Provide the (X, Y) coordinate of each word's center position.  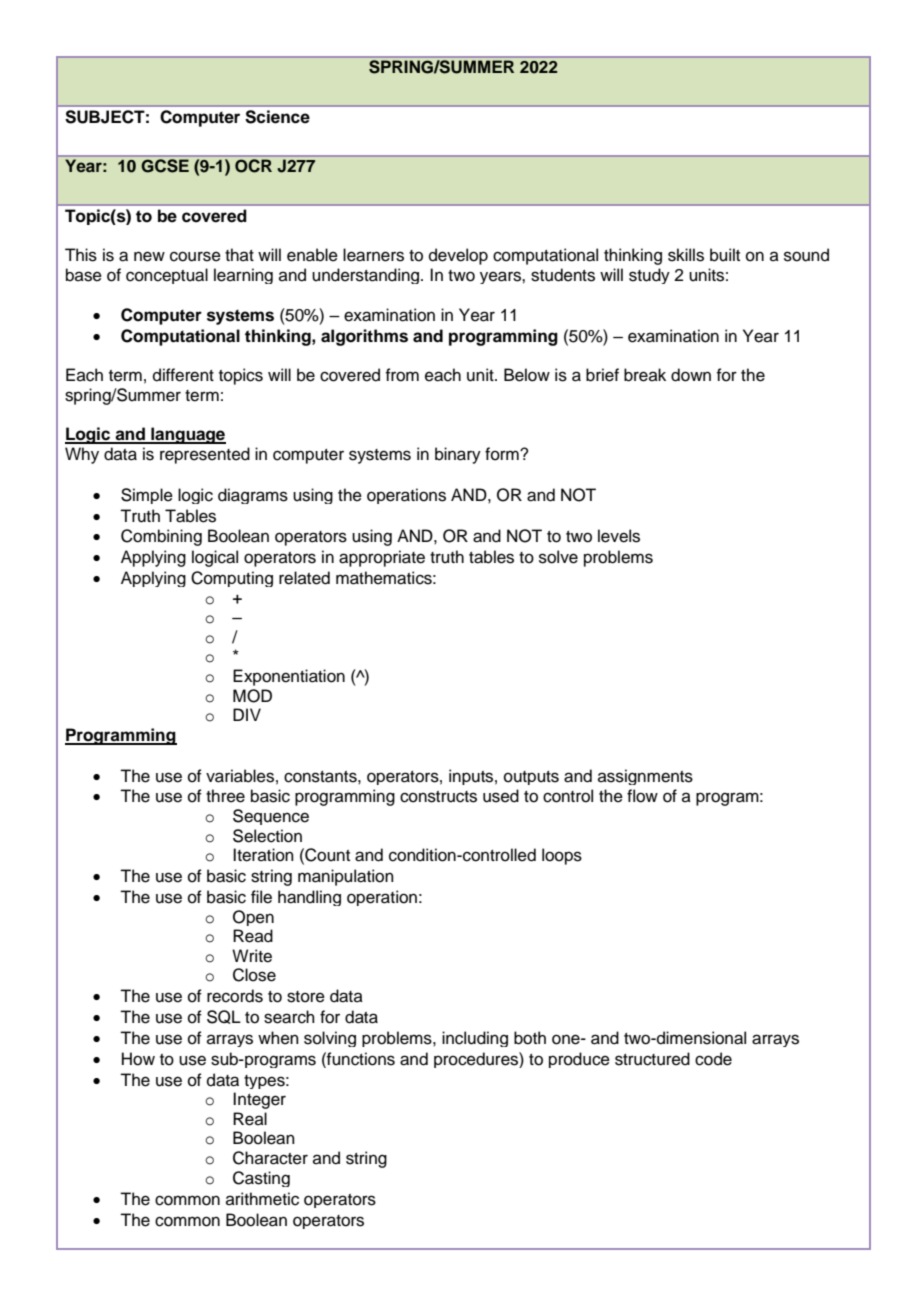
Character (270, 1158)
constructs (438, 797)
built (725, 255)
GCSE (165, 165)
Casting (261, 1179)
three (225, 796)
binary (458, 455)
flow (642, 796)
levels (619, 536)
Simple (147, 496)
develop (458, 256)
